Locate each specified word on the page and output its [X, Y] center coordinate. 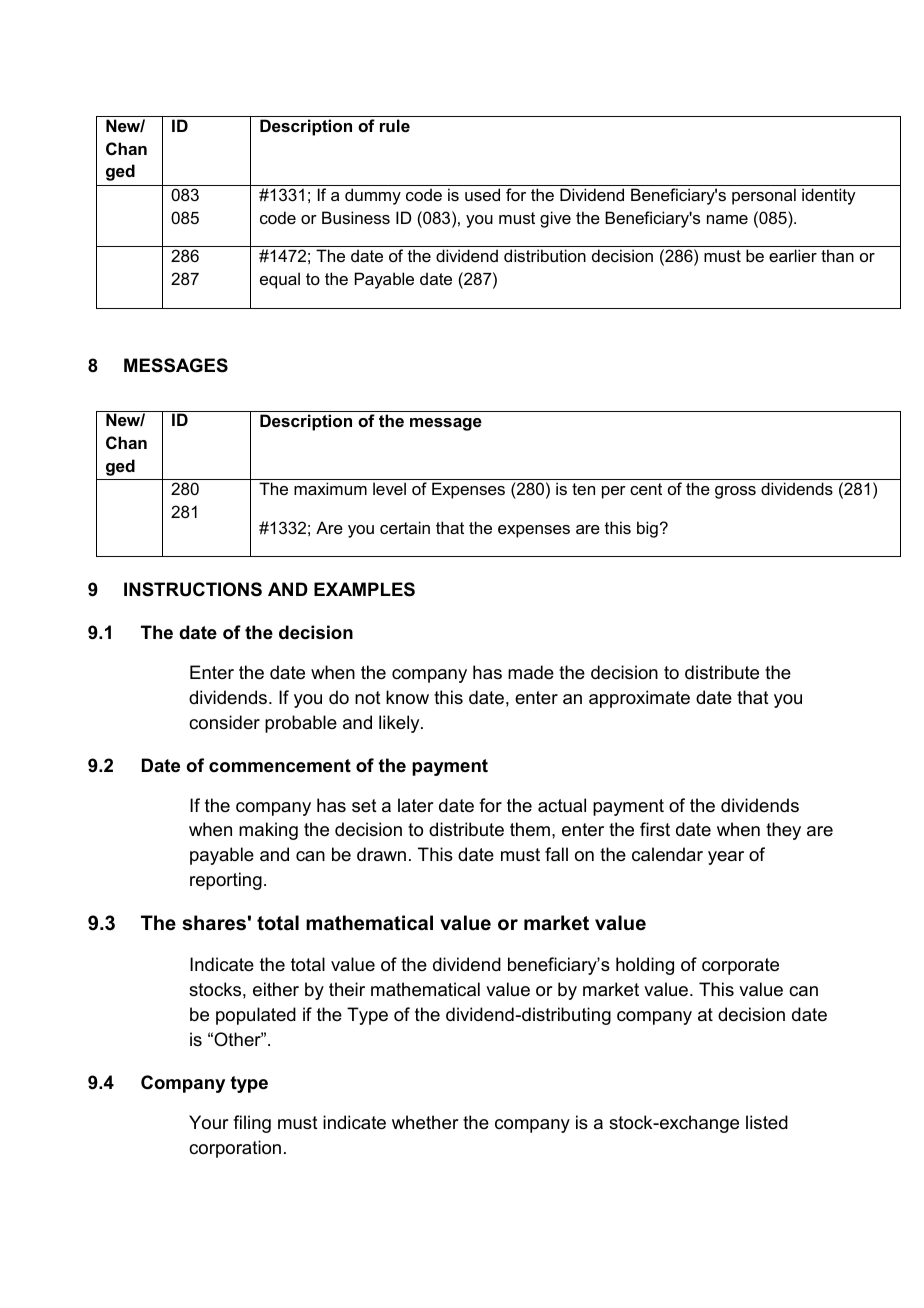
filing [252, 1124]
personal [764, 196]
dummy [373, 196]
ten [583, 489]
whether [425, 1122]
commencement [280, 766]
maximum [330, 488]
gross [735, 492]
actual [562, 805]
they [783, 831]
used [482, 194]
